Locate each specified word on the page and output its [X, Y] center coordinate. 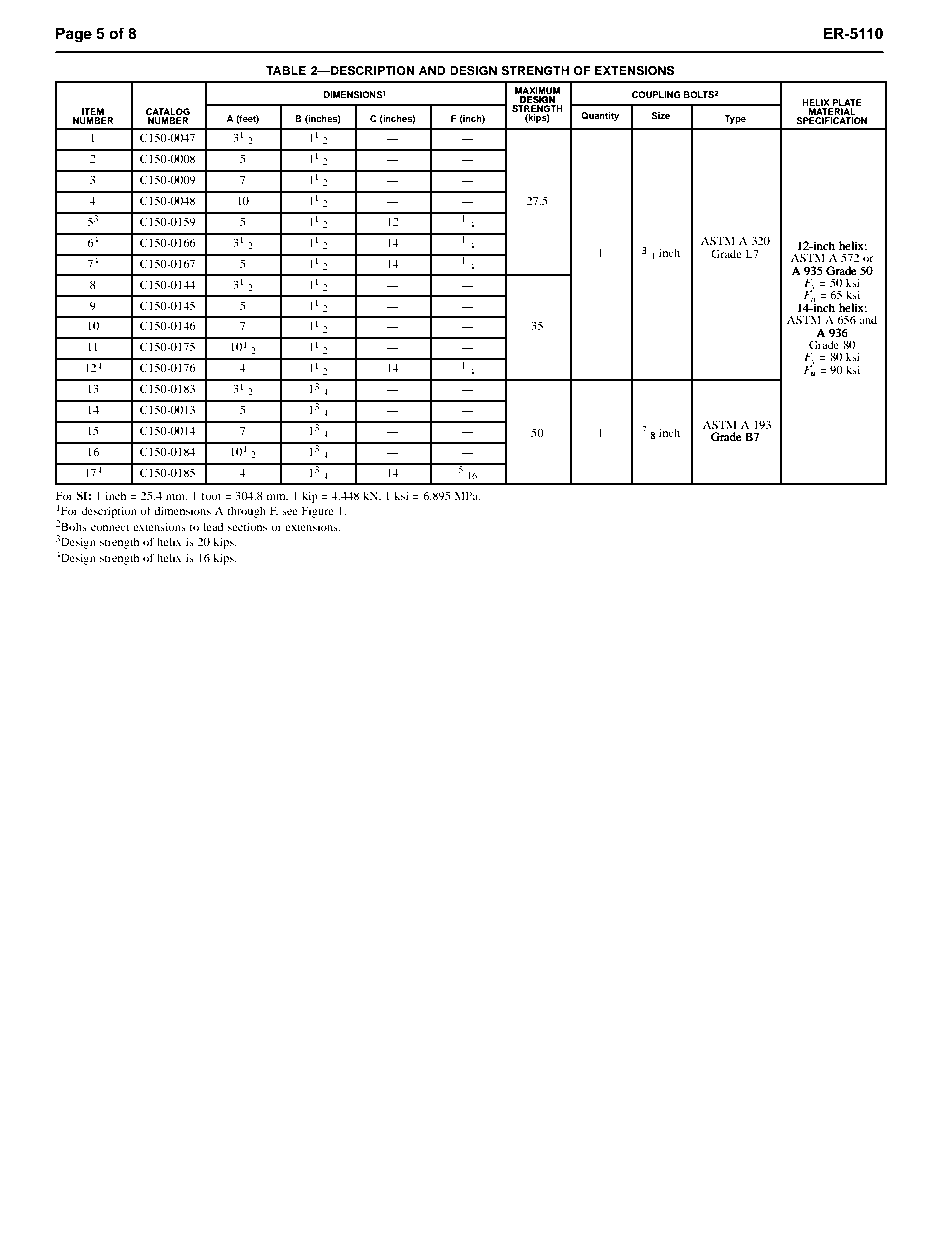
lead [213, 526]
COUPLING [656, 94]
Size [660, 115]
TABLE [286, 70]
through [246, 512]
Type [735, 119]
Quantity [600, 116]
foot [211, 495]
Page [74, 35]
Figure [318, 512]
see [290, 512]
